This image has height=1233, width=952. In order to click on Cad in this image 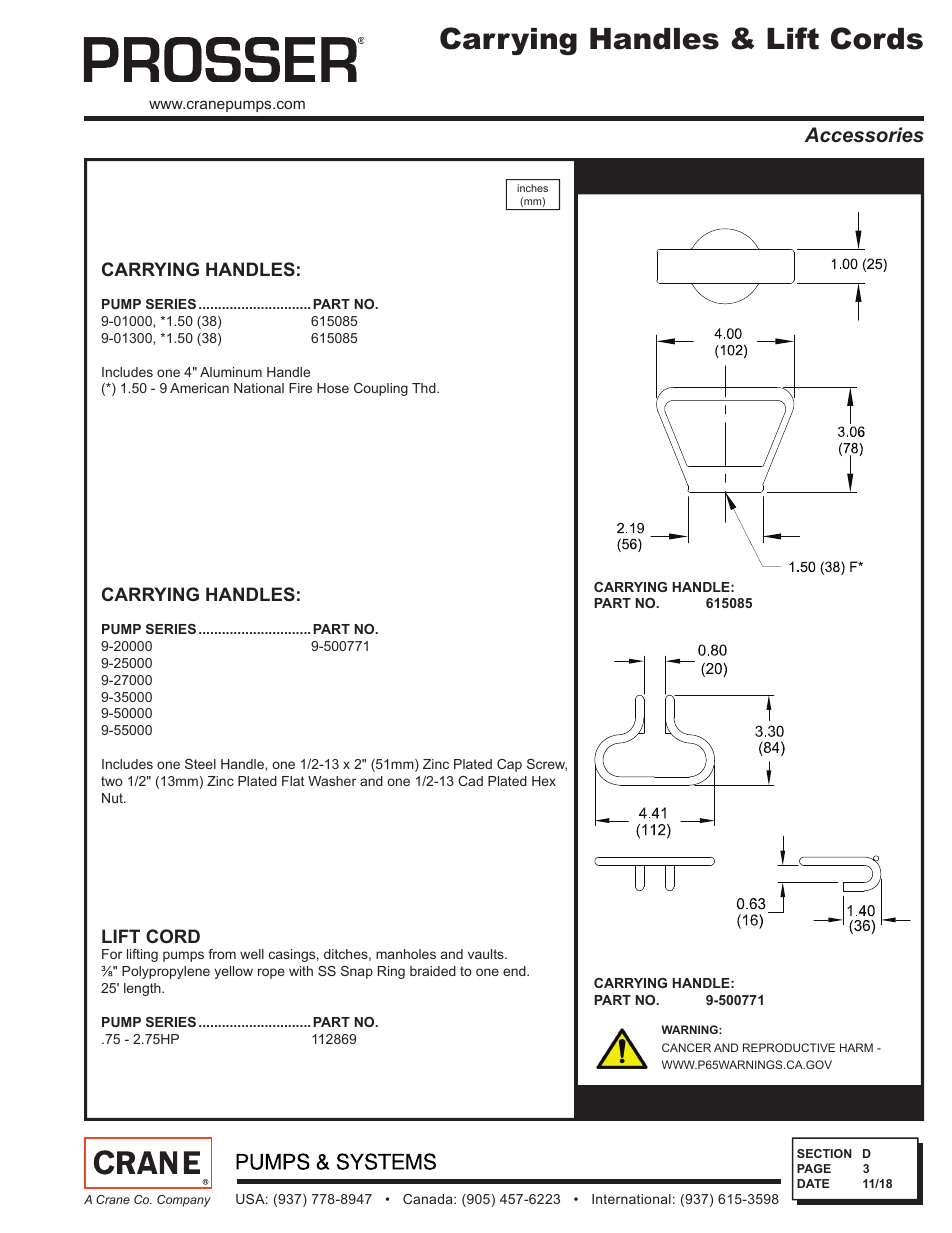, I will do `click(470, 781)`.
